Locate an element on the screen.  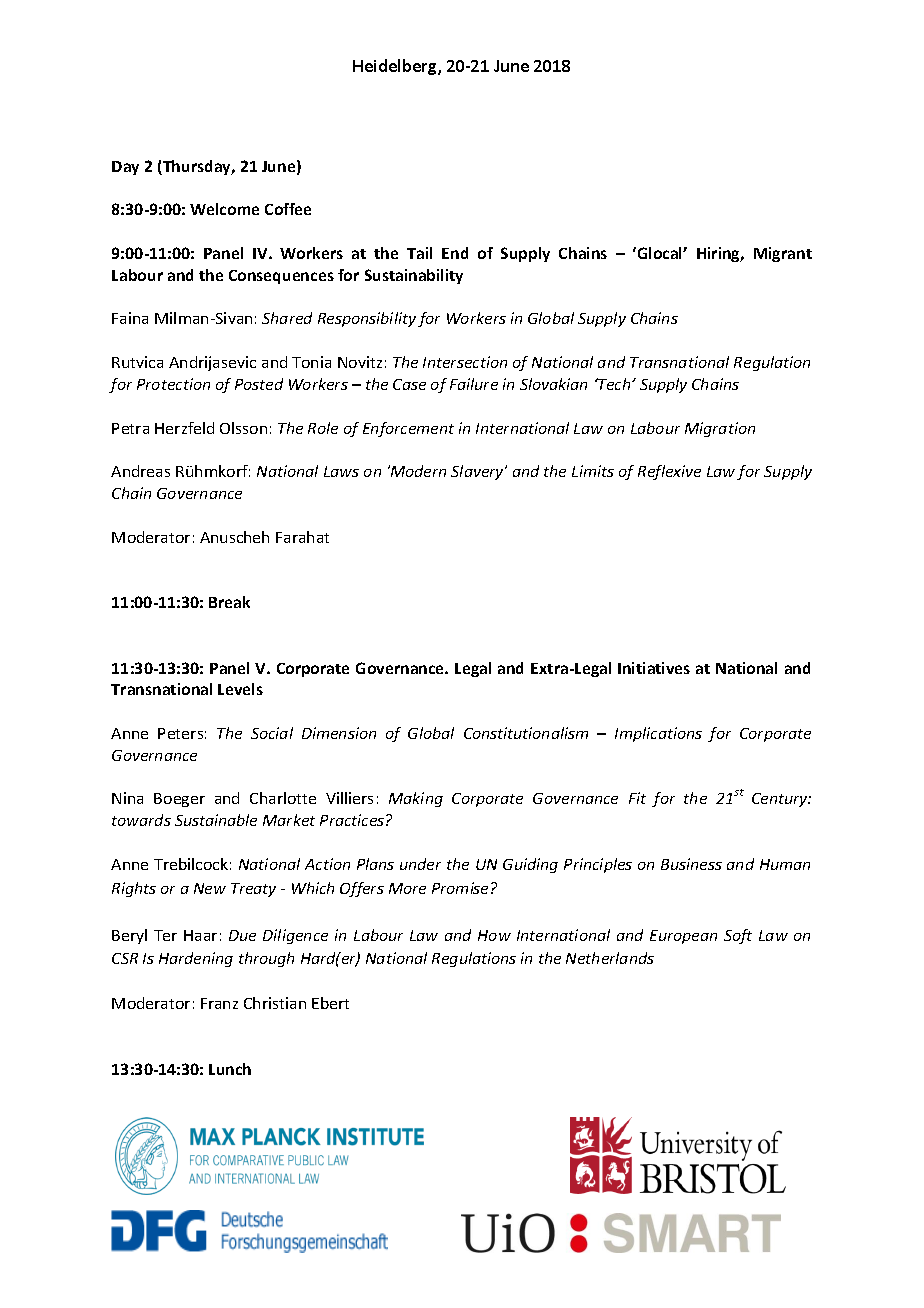
Migration is located at coordinates (720, 429).
